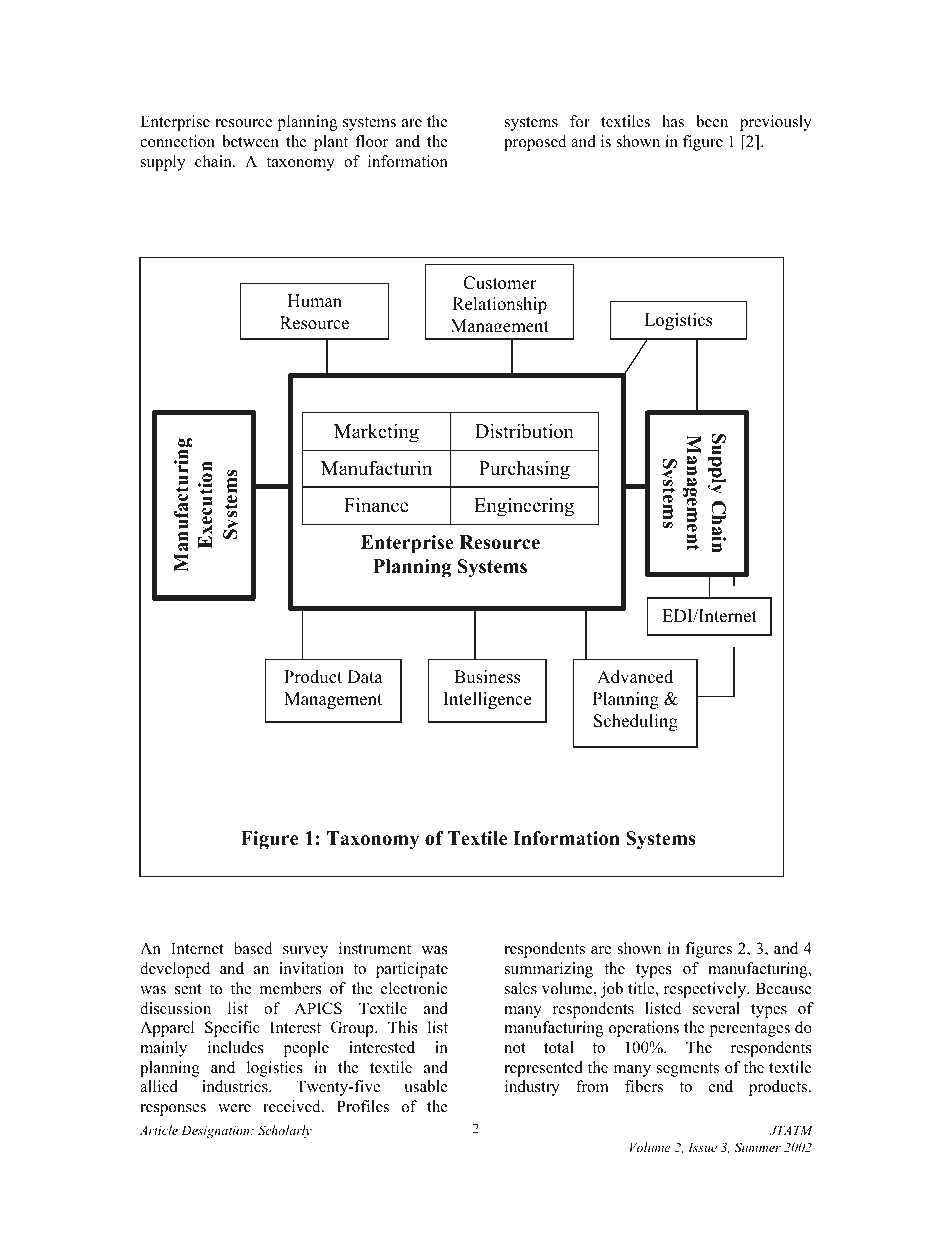 The width and height of the screenshot is (952, 1233). What do you see at coordinates (636, 722) in the screenshot?
I see `Scheduling` at bounding box center [636, 722].
